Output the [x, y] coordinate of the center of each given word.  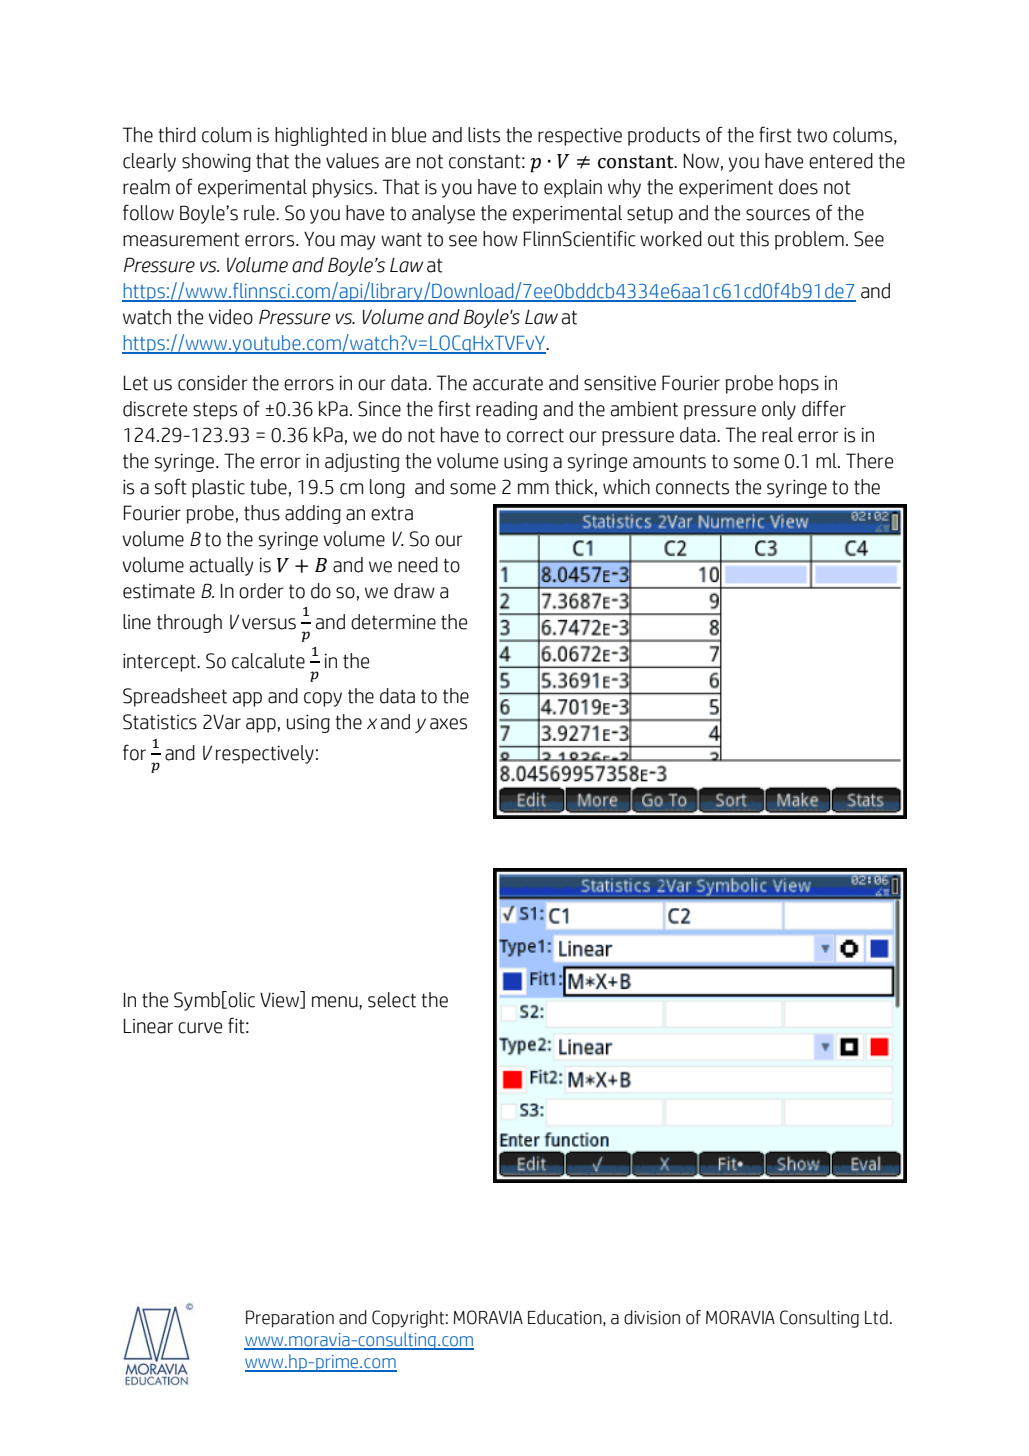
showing [216, 162]
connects [692, 487]
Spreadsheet [175, 697]
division [652, 1317]
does [798, 187]
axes [448, 724]
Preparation [290, 1319]
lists [484, 135]
